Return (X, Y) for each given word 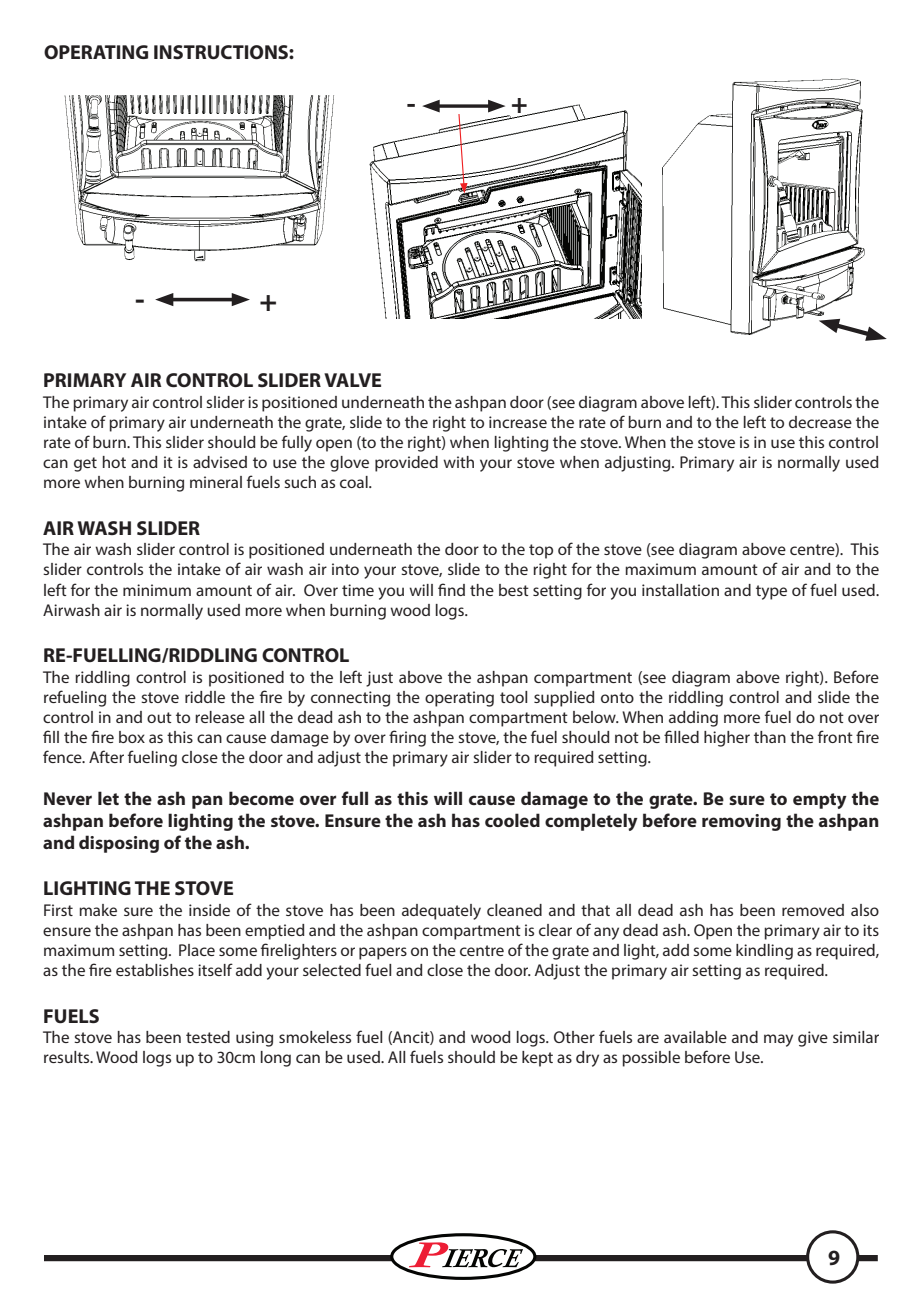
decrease (820, 422)
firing (407, 738)
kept (537, 1059)
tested (208, 1037)
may (778, 1040)
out (159, 717)
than (770, 737)
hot (114, 462)
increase (518, 422)
